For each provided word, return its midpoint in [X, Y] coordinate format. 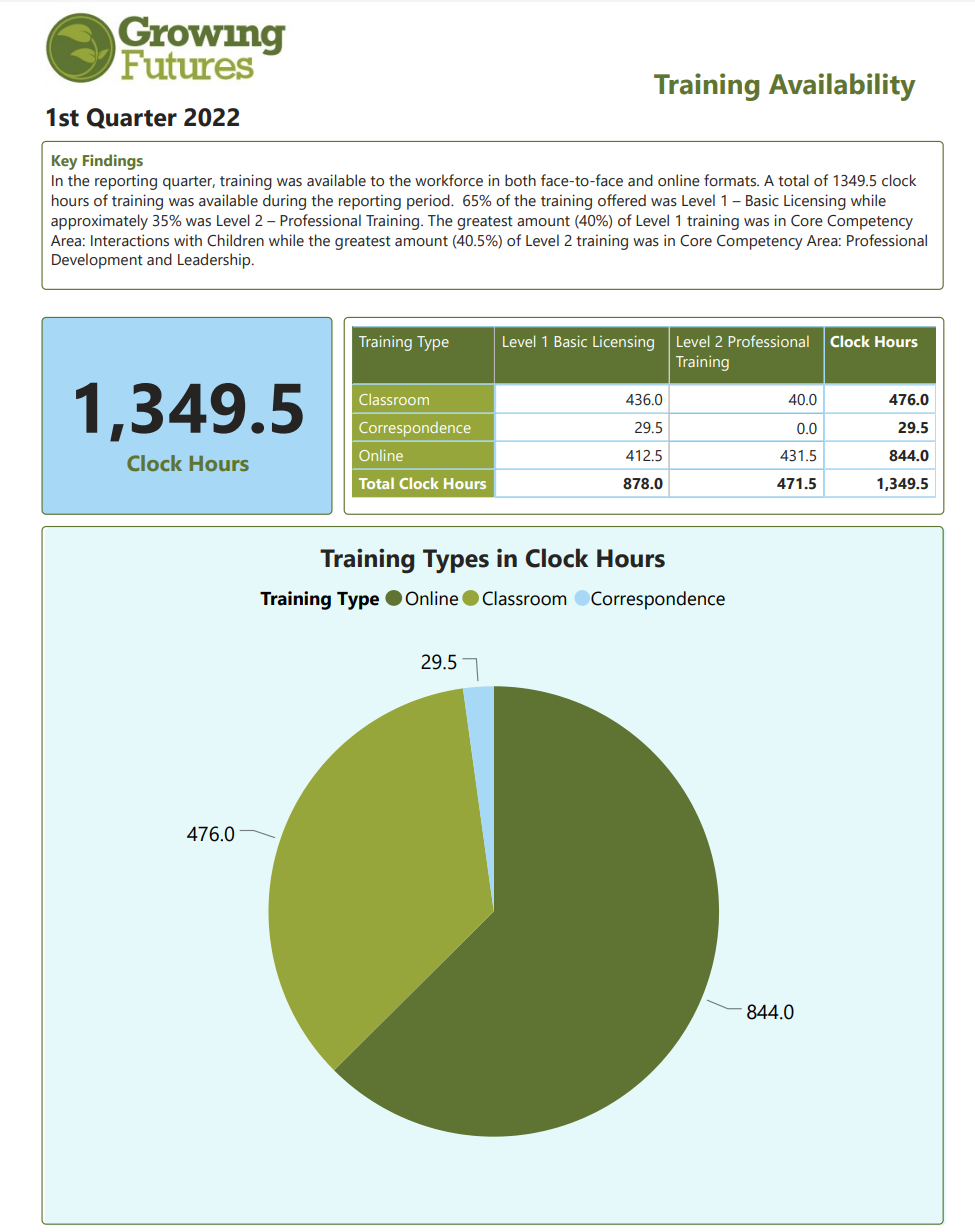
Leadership [215, 261]
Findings [113, 162]
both [520, 180]
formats [731, 180]
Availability [842, 87]
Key [64, 162]
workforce [449, 180]
